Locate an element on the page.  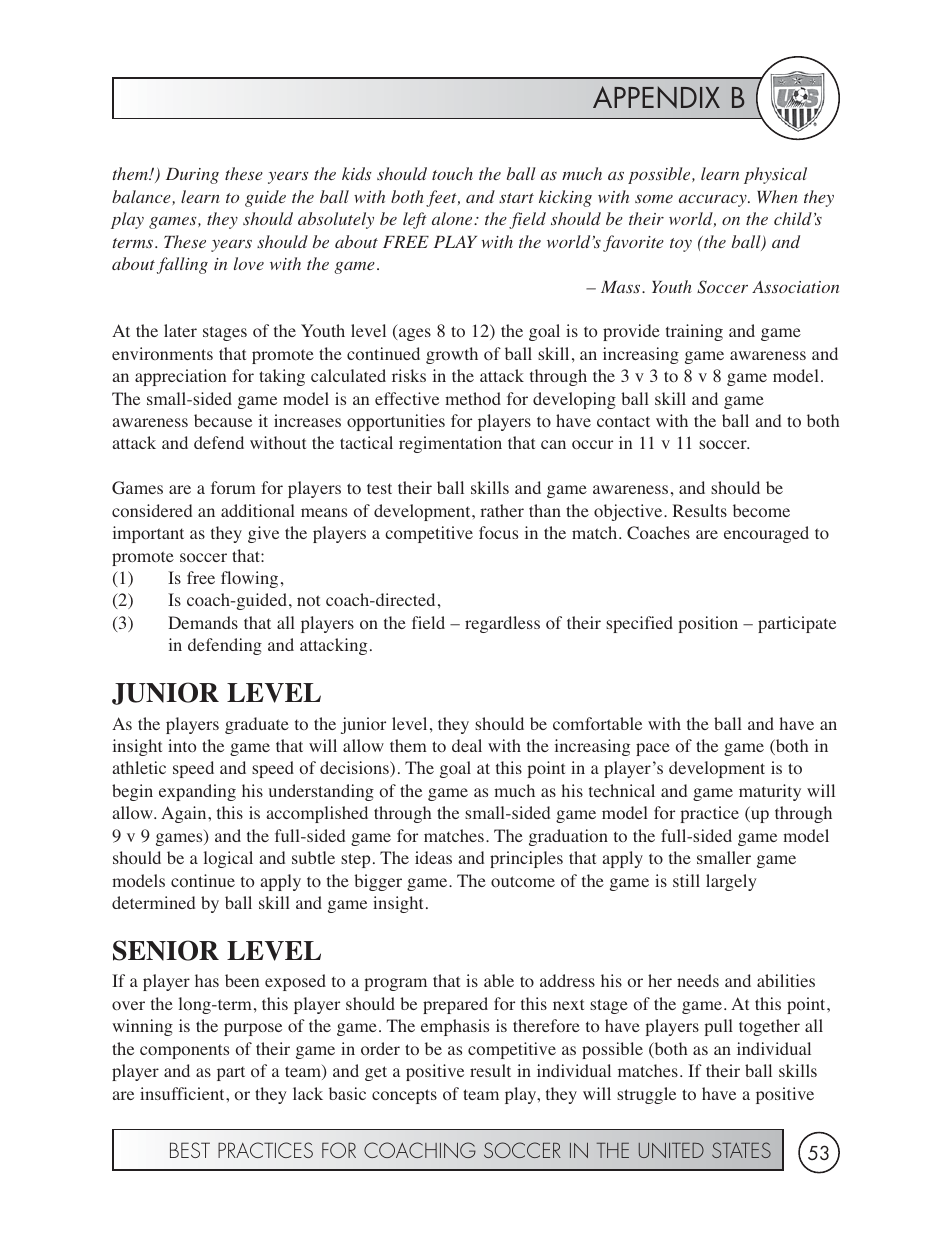
insufficient is located at coordinates (183, 1093).
